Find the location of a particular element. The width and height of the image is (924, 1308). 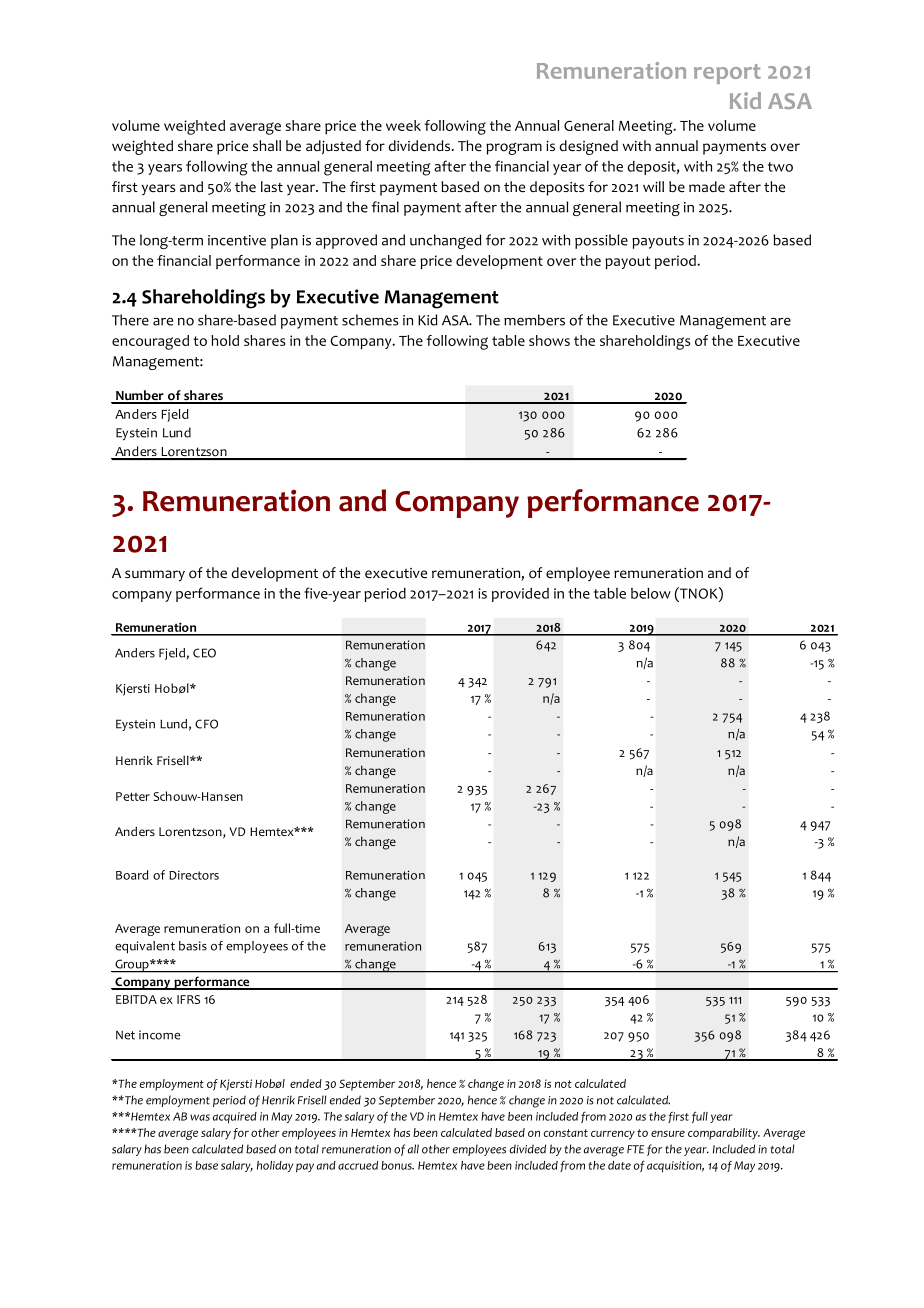

bonus is located at coordinates (397, 1165).
